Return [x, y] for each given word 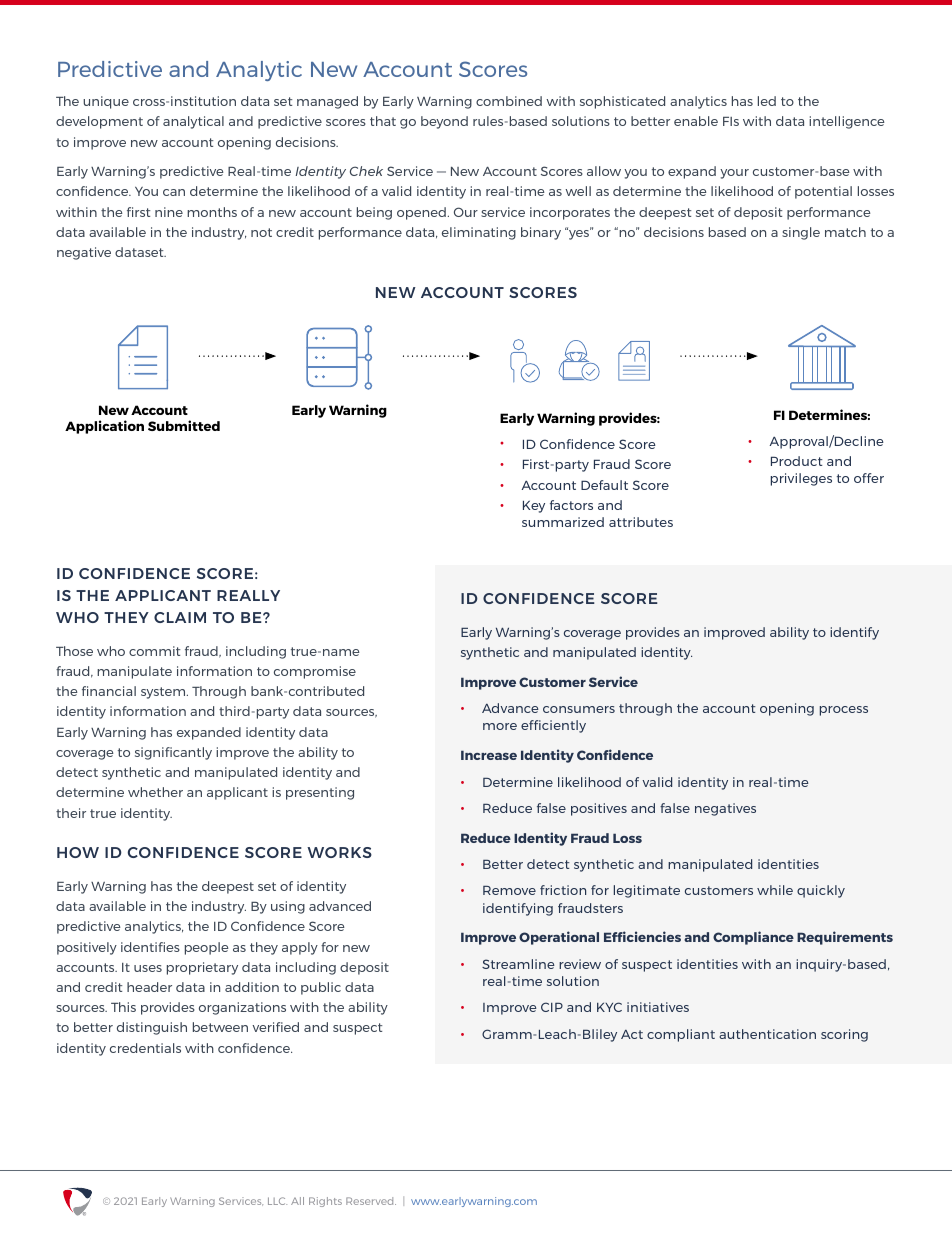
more [500, 726]
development [99, 122]
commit [155, 651]
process [844, 711]
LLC [277, 1201]
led [767, 101]
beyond [444, 122]
